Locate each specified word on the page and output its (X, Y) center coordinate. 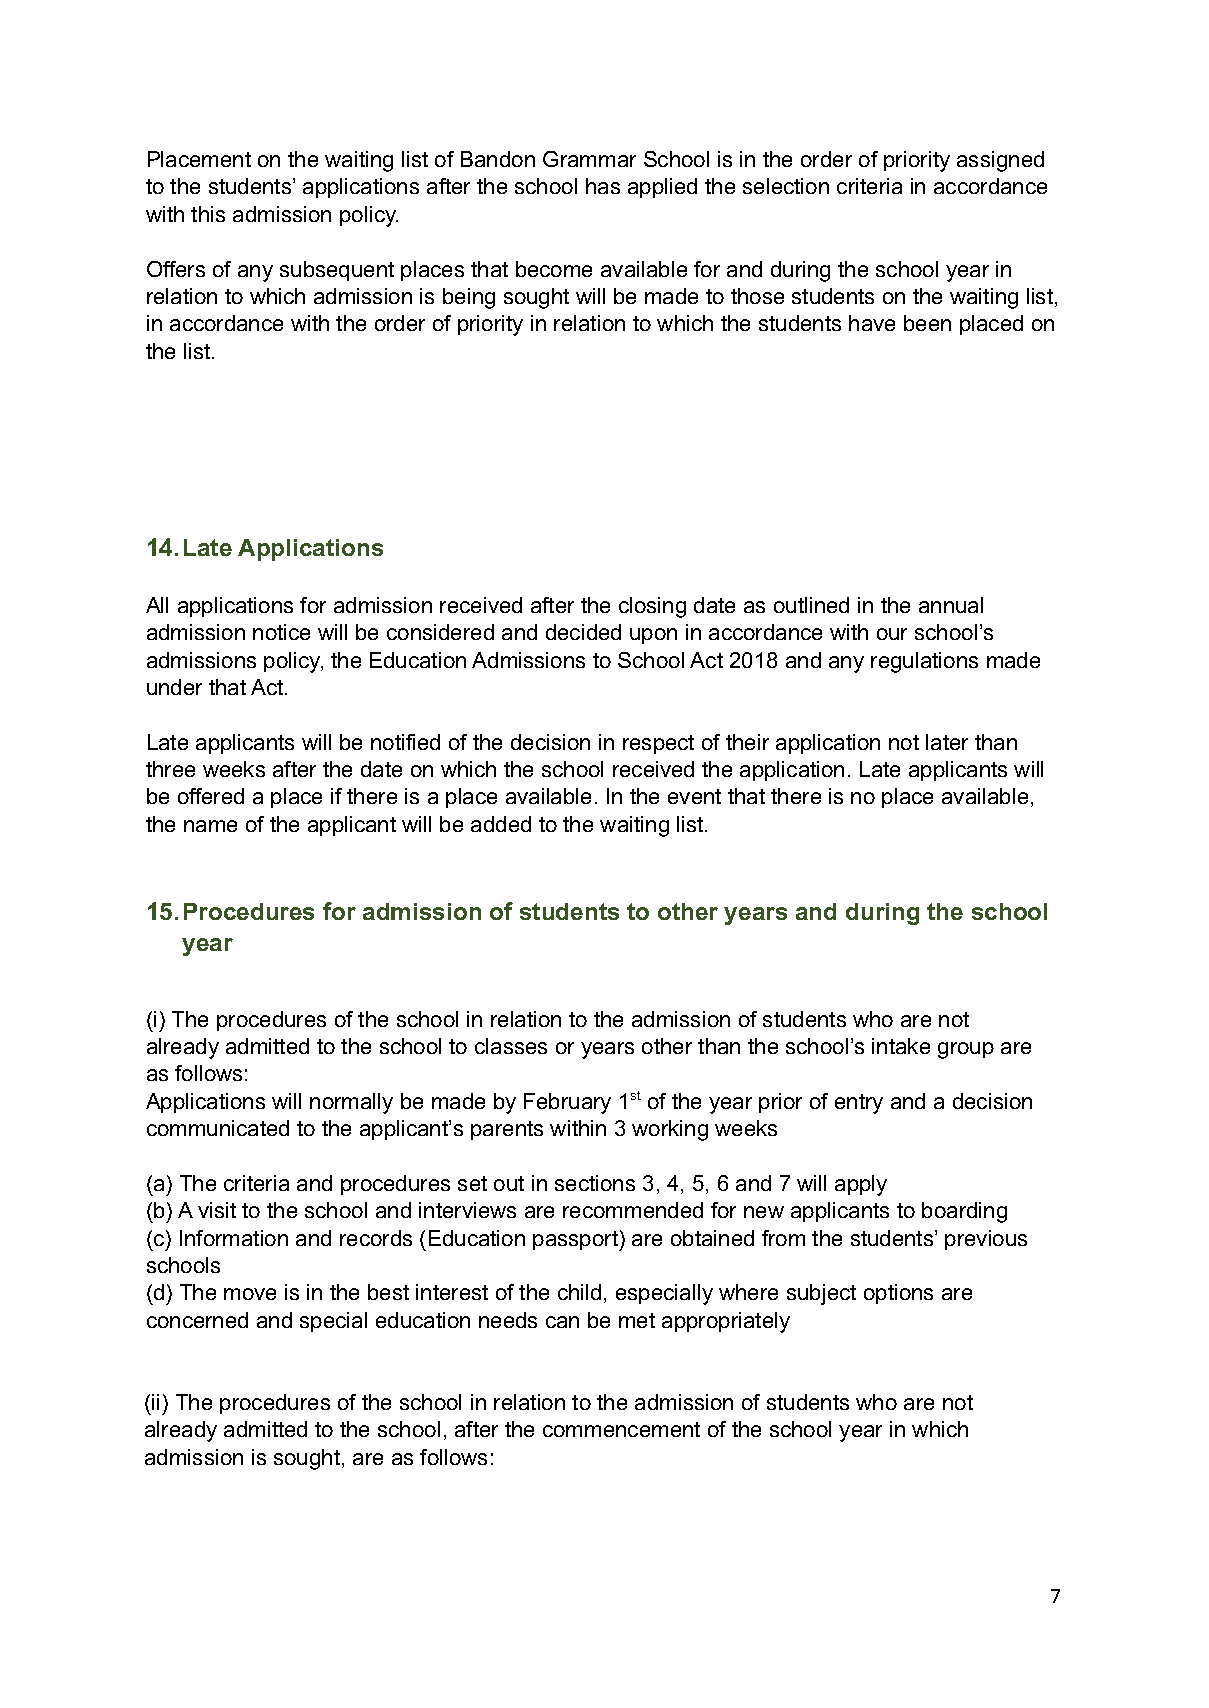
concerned (197, 1320)
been (927, 323)
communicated (218, 1128)
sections (595, 1183)
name (210, 826)
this (208, 214)
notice (281, 632)
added (501, 824)
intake (901, 1046)
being (469, 298)
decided (583, 632)
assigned (1000, 161)
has (603, 186)
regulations (924, 662)
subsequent (337, 271)
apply (861, 1185)
